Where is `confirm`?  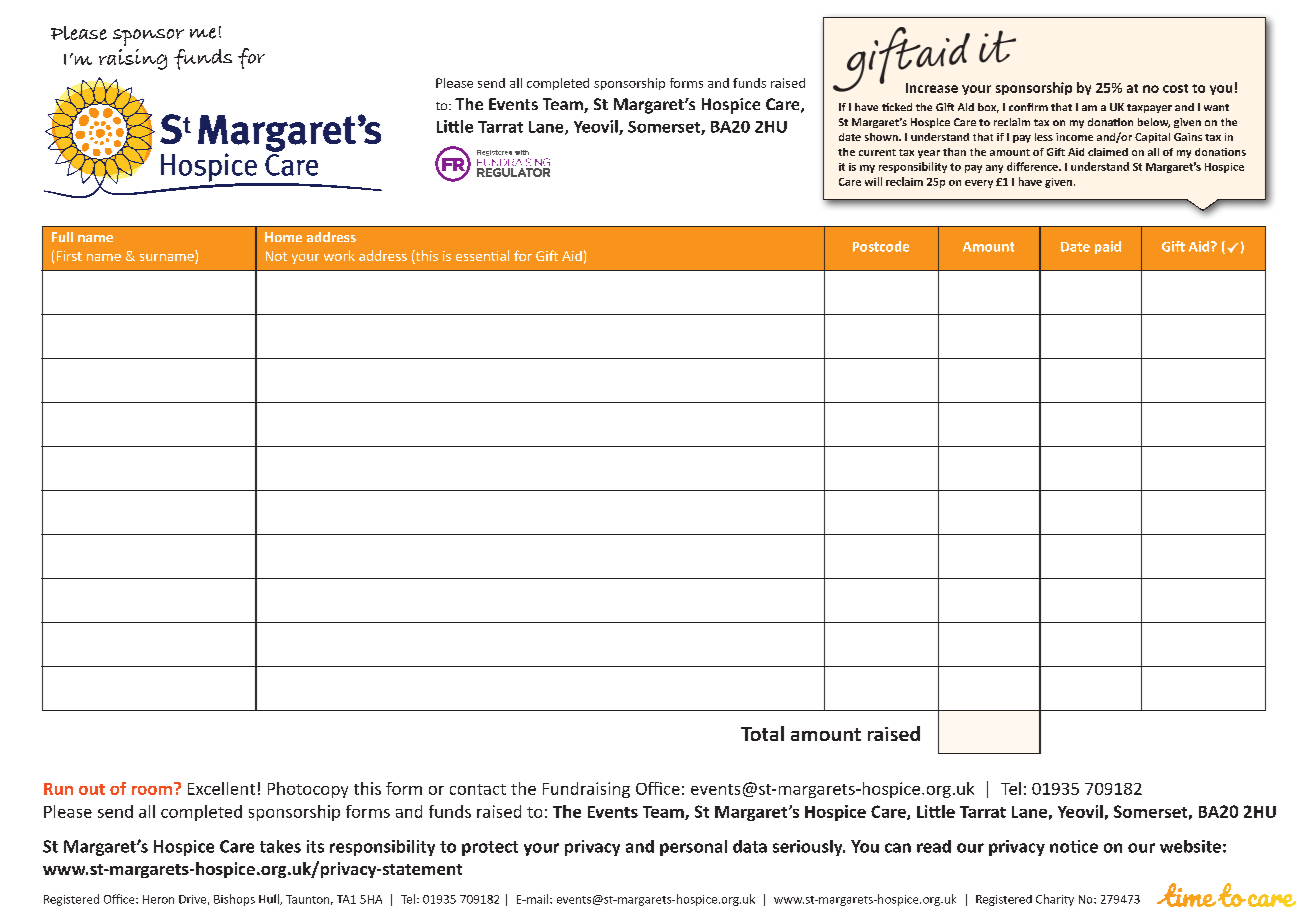 confirm is located at coordinates (1028, 107).
